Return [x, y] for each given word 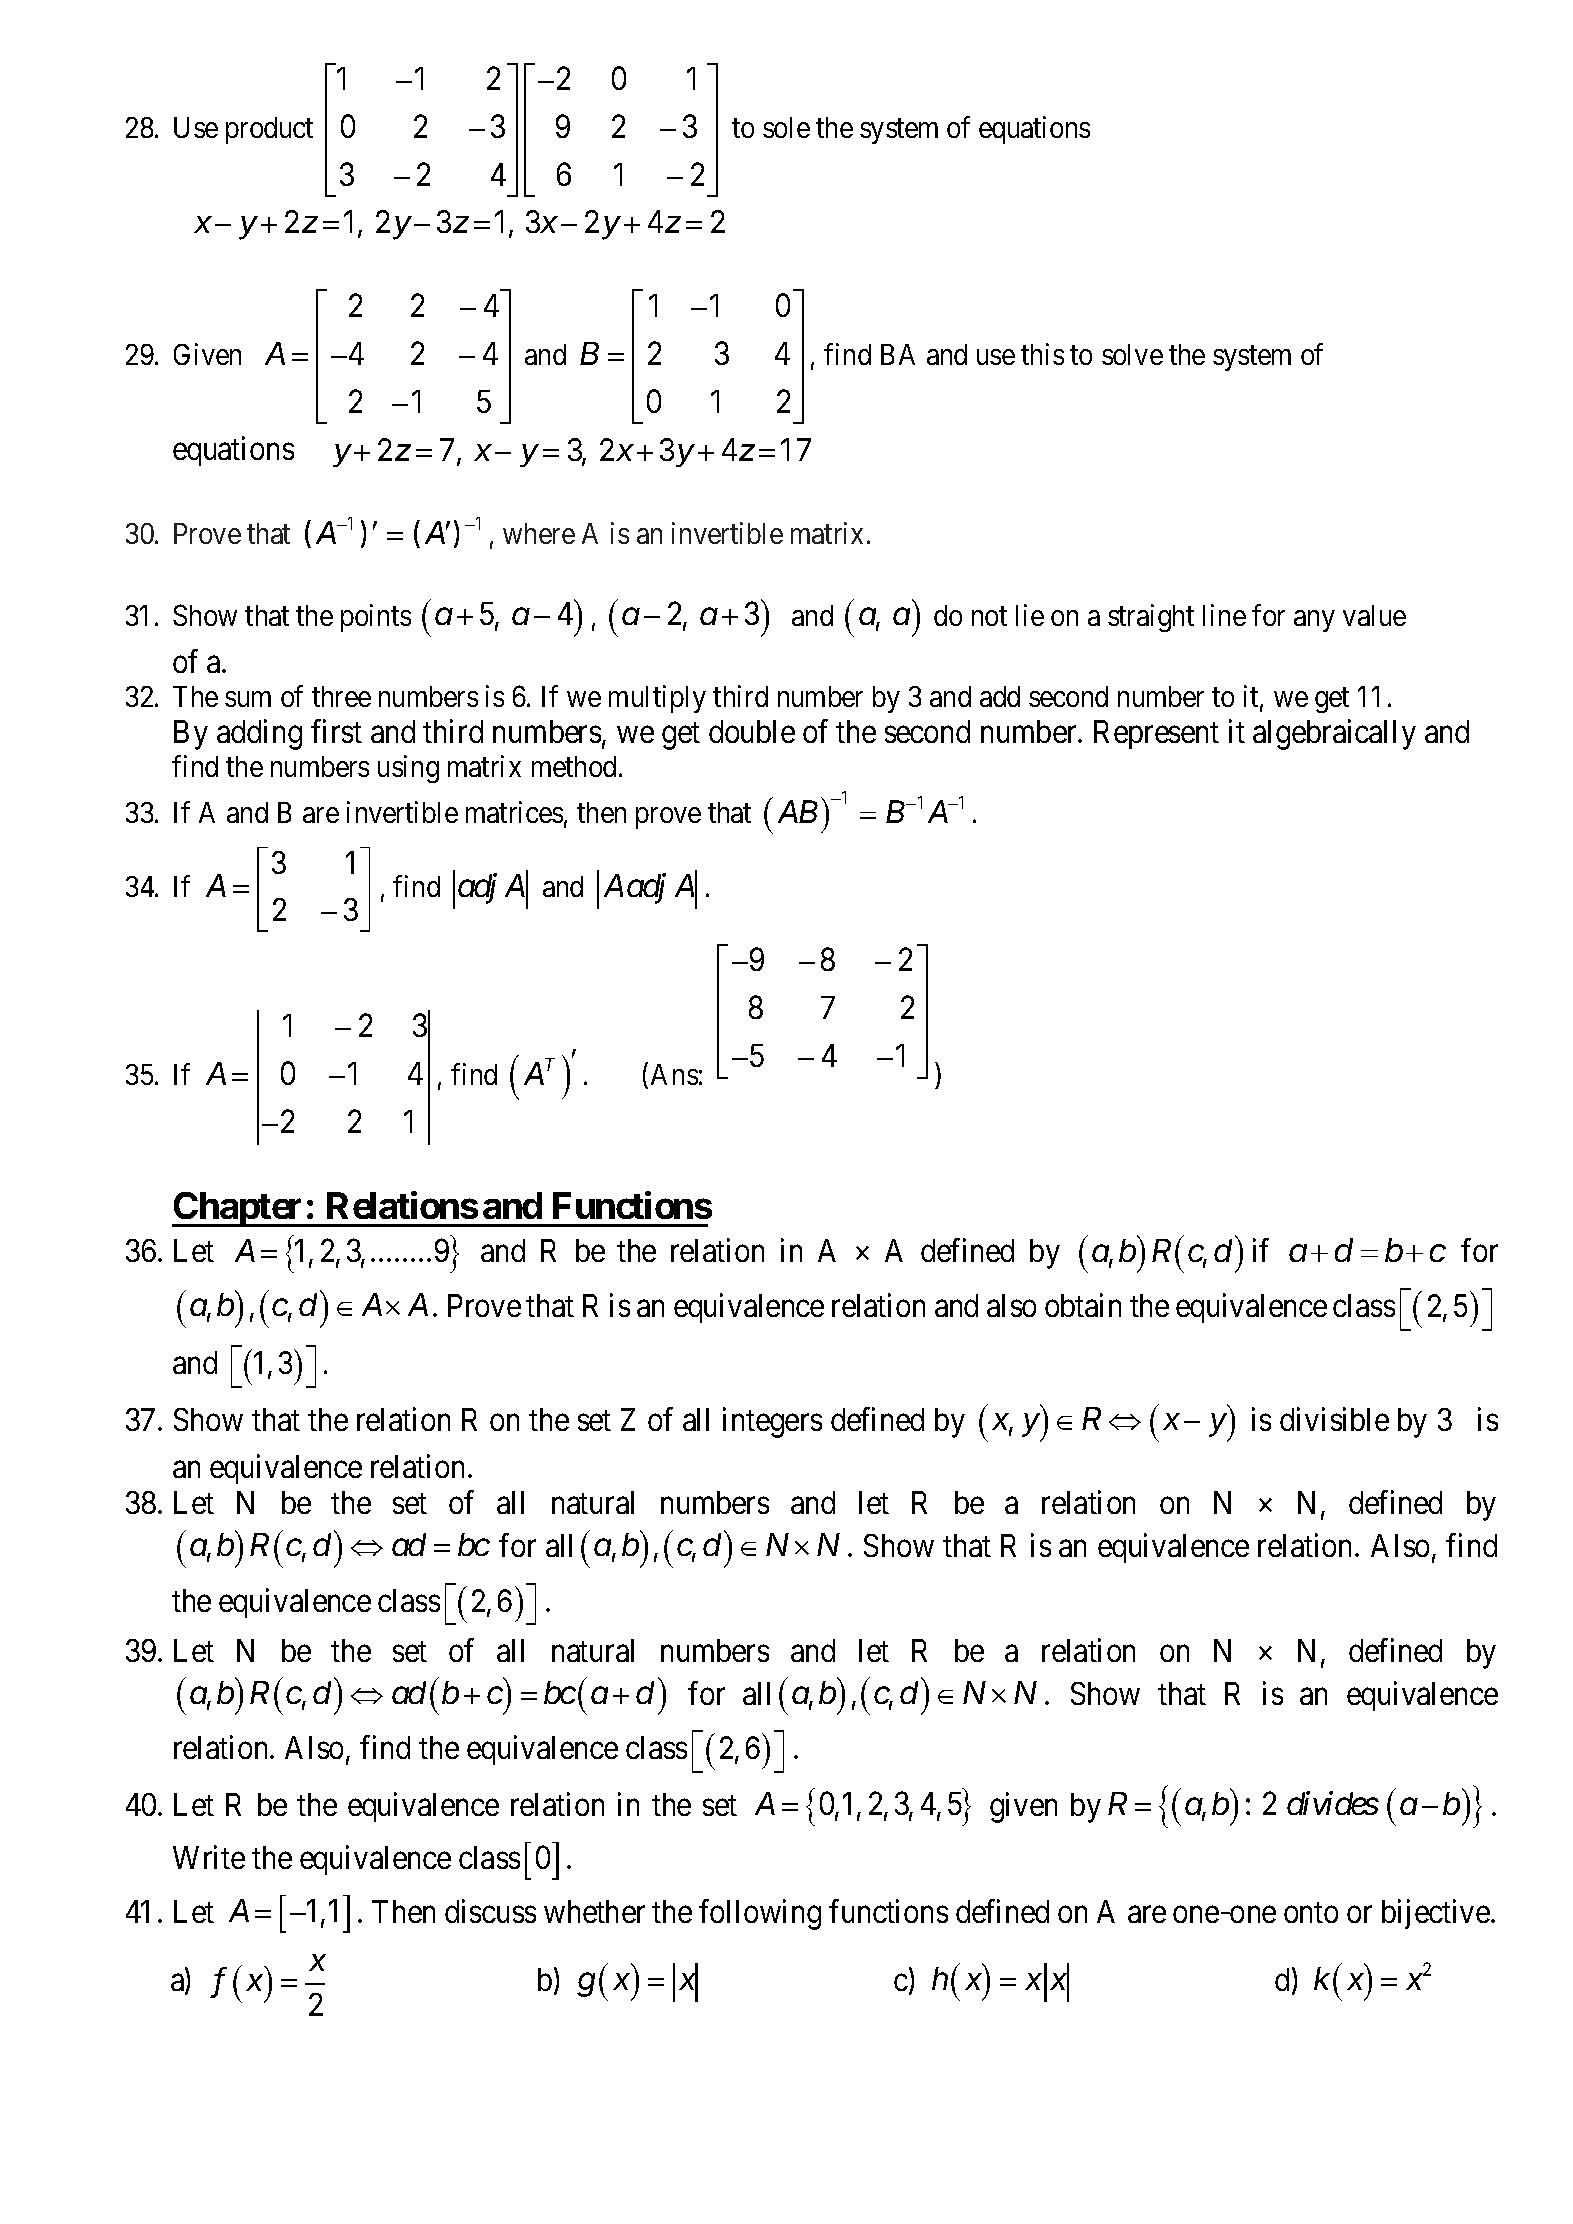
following [760, 1914]
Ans [674, 1074]
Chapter [239, 1209]
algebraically [1334, 734]
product [269, 130]
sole [786, 127]
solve [1132, 354]
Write [209, 1857]
